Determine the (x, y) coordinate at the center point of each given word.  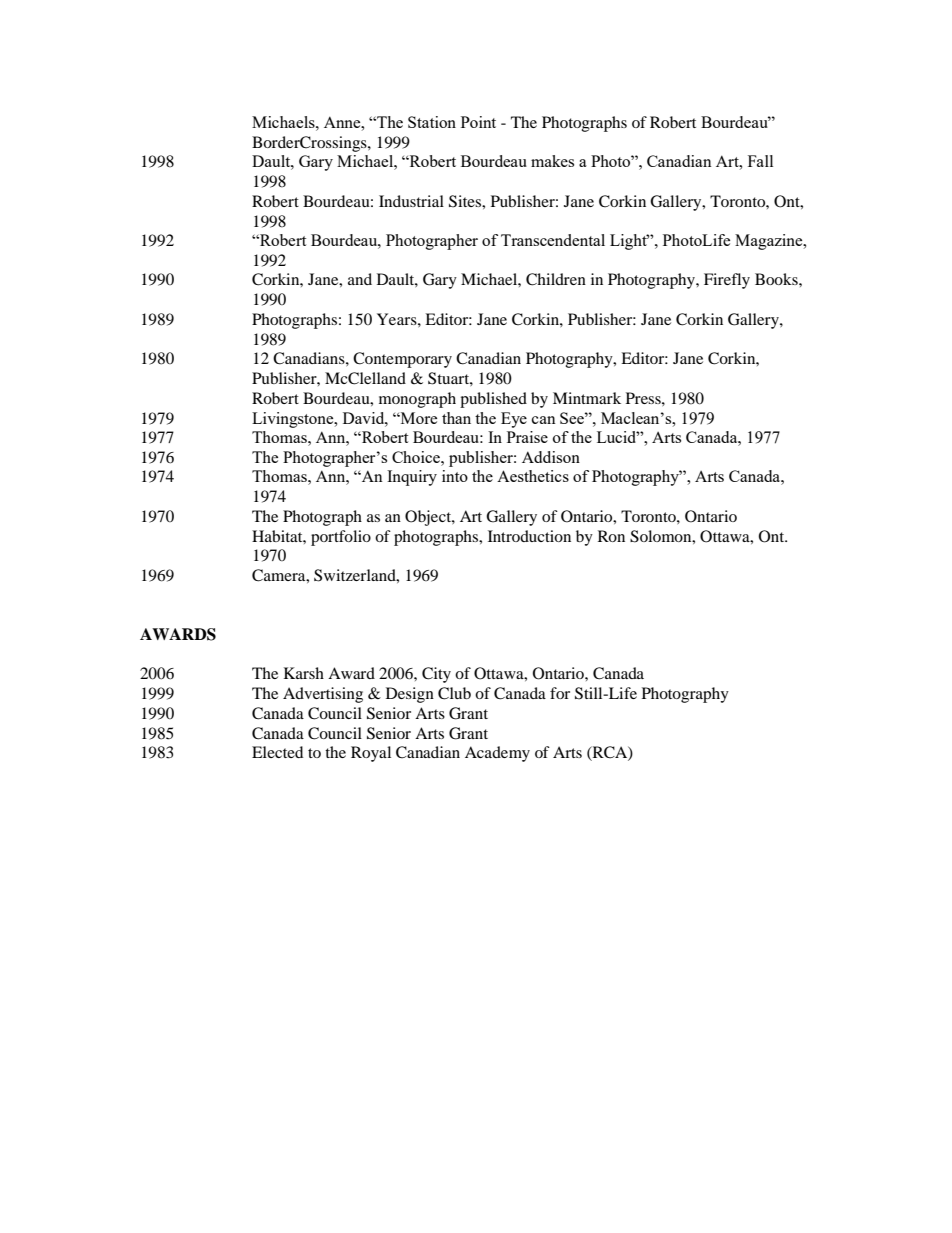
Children (556, 279)
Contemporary (402, 360)
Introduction (529, 536)
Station (432, 122)
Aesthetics (533, 476)
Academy (497, 754)
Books (777, 279)
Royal (371, 754)
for (560, 693)
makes (552, 161)
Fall (760, 161)
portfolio (341, 538)
